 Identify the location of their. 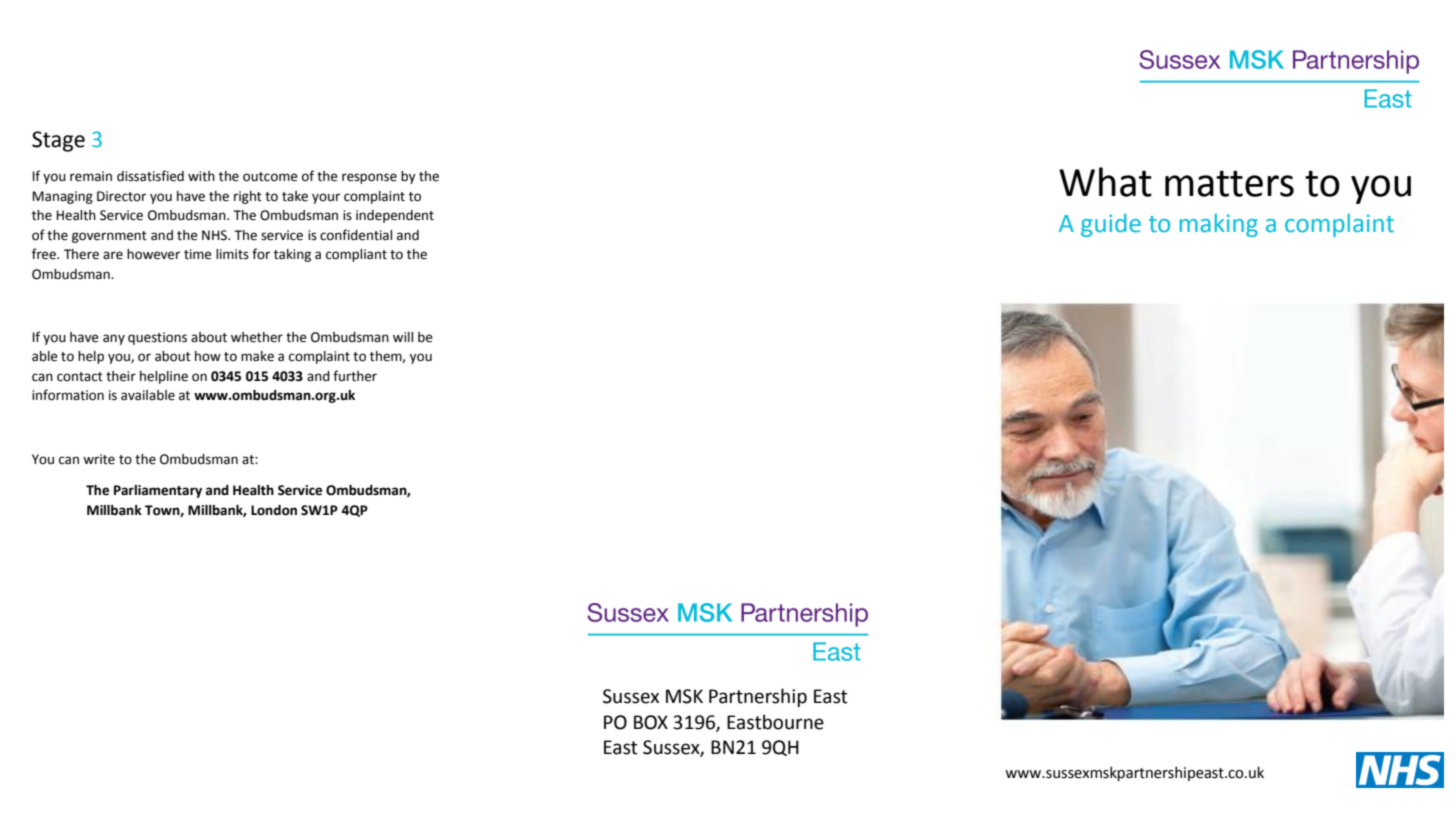
(121, 376).
